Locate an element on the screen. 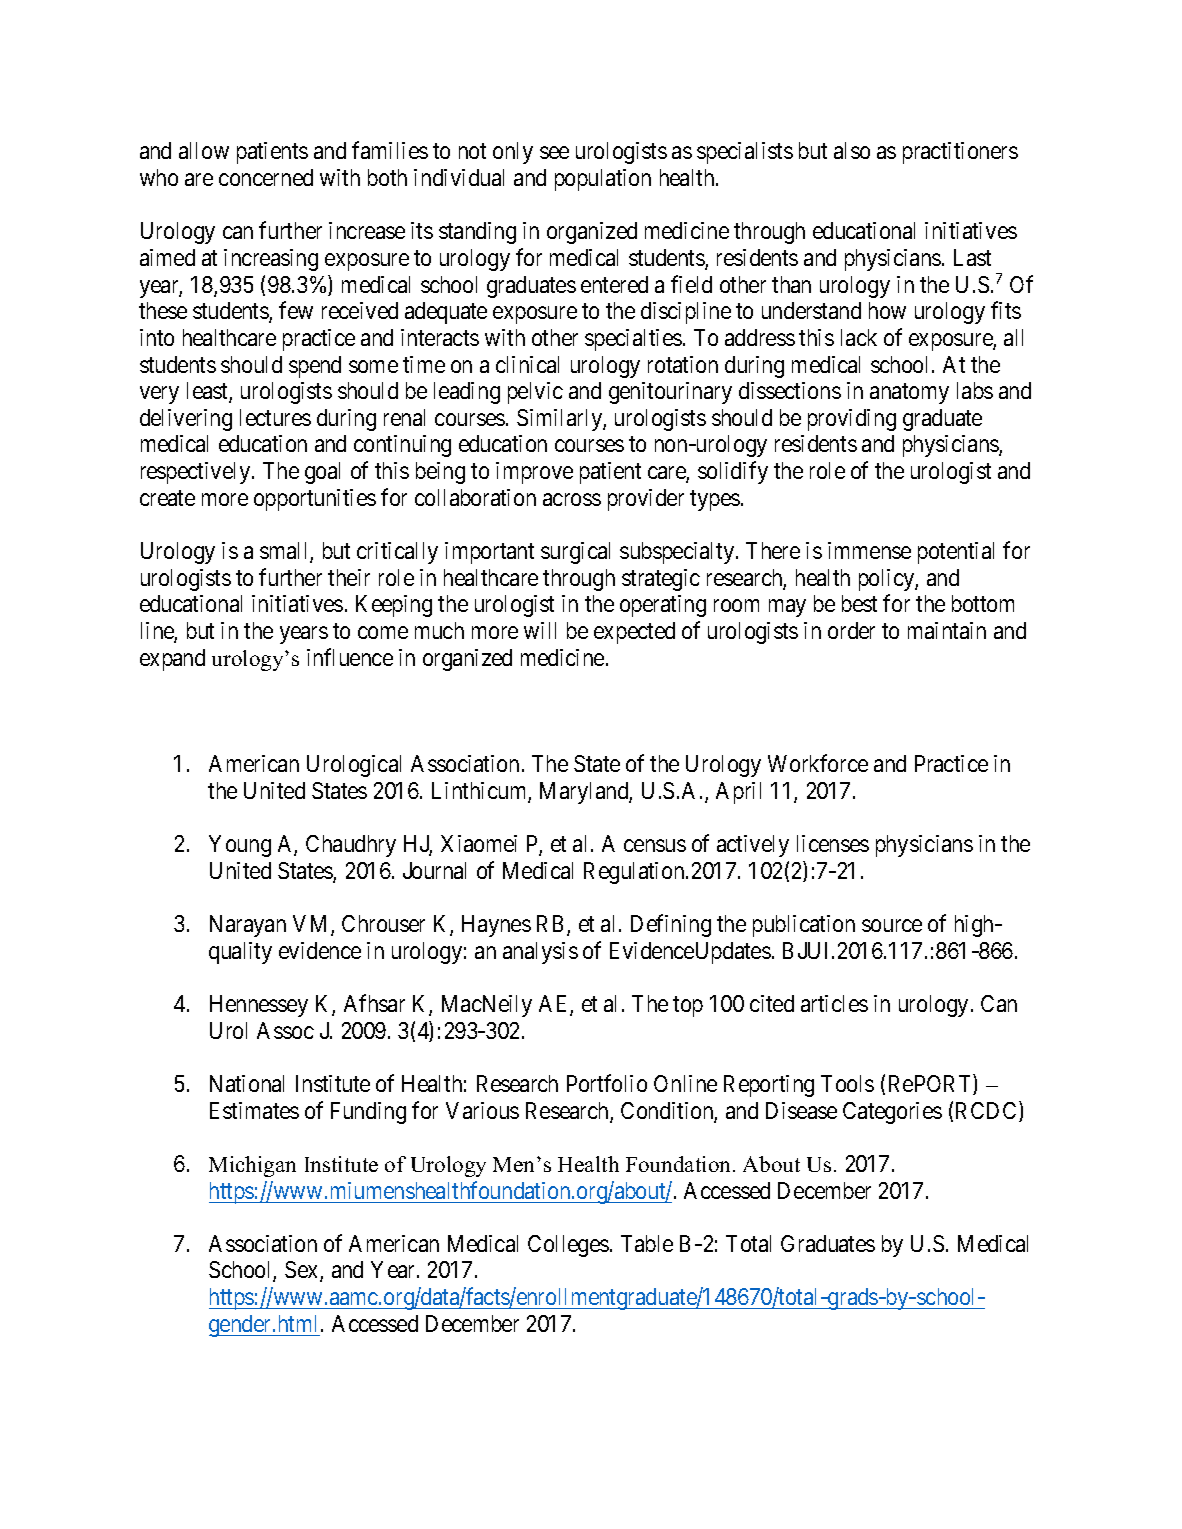  opportunities is located at coordinates (315, 500).
